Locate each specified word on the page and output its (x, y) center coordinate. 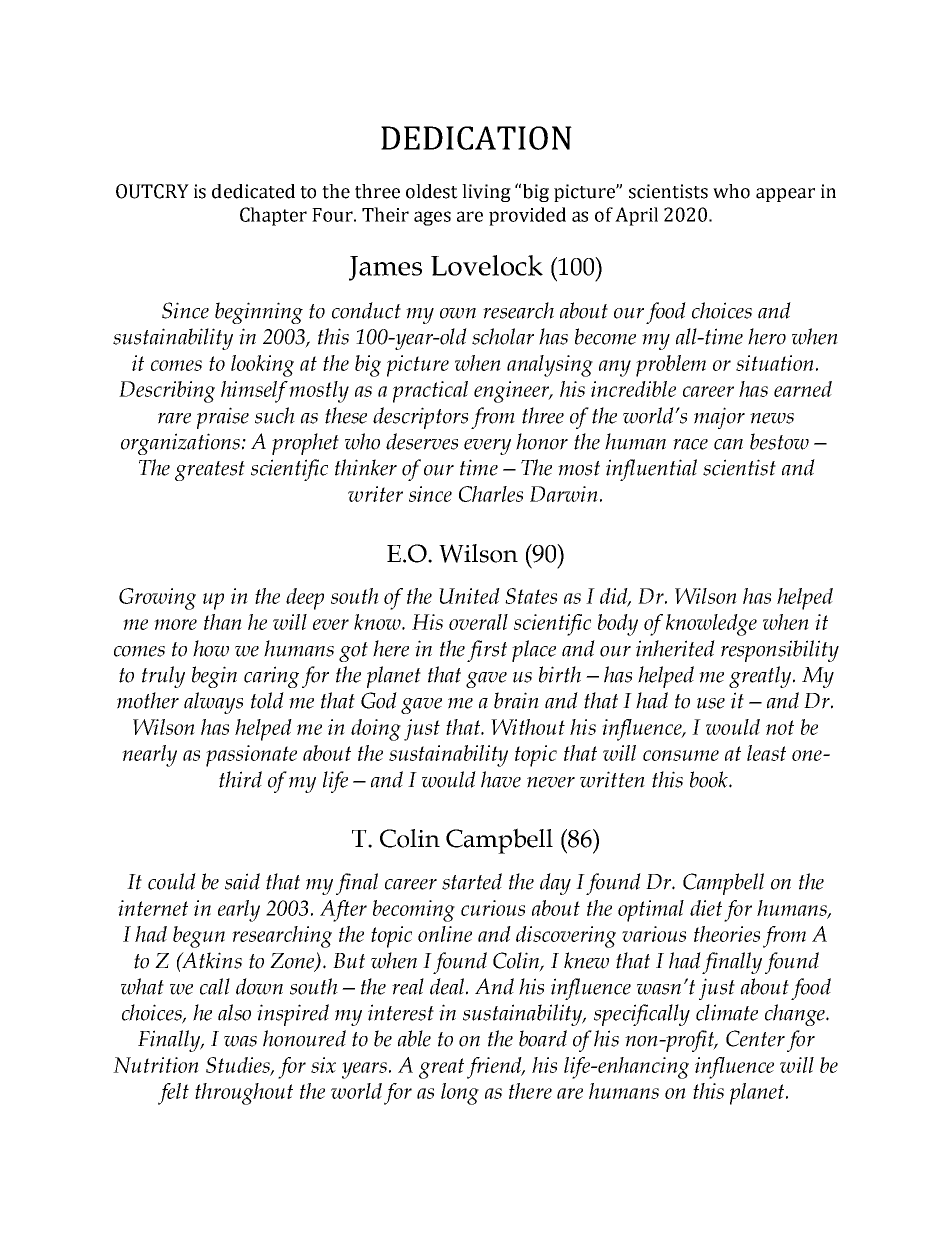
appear (785, 195)
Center (755, 1038)
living (486, 193)
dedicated (253, 191)
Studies (239, 1066)
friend (495, 1068)
